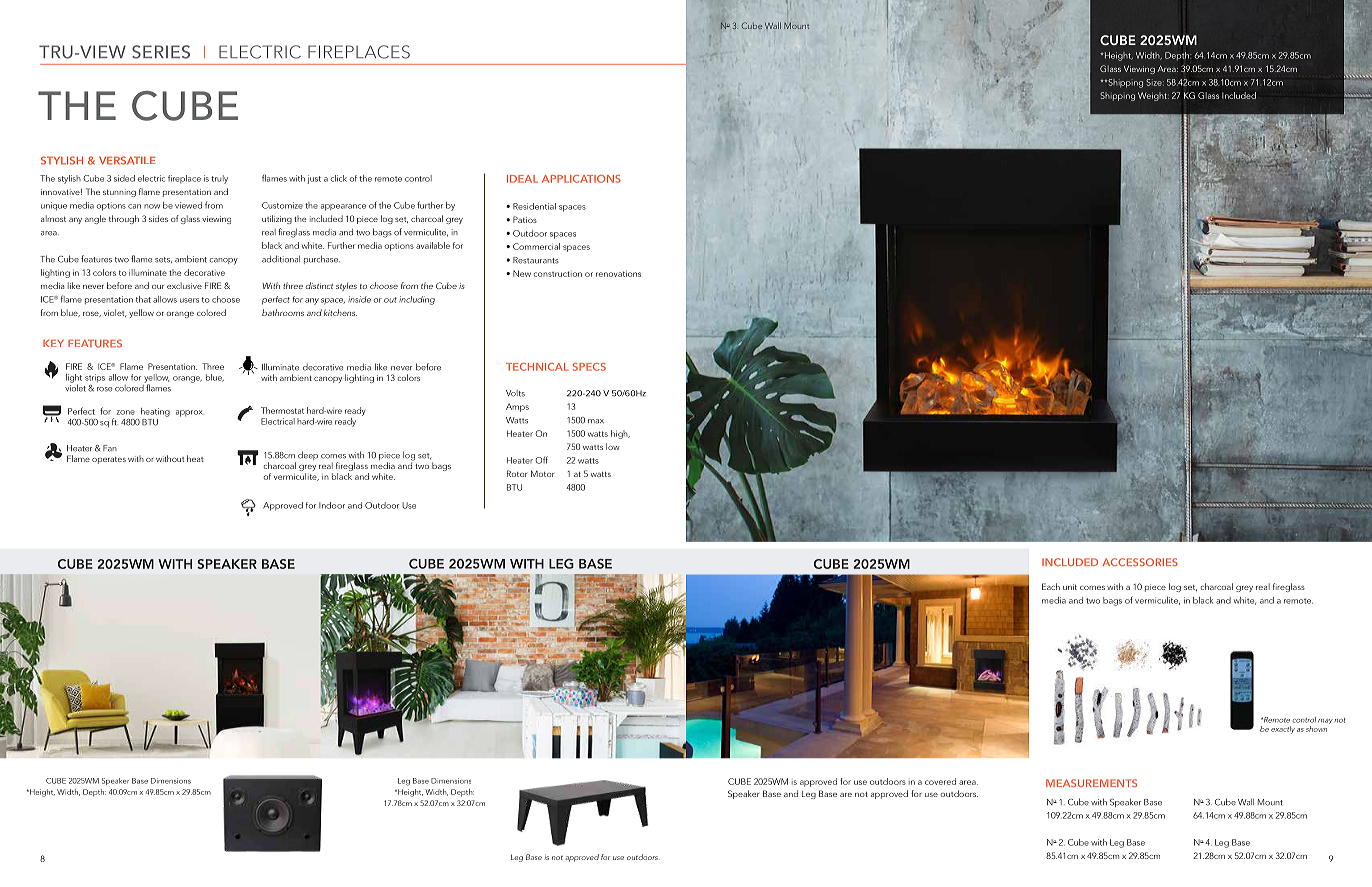  Describe the element at coordinates (940, 781) in the screenshot. I see `covered` at that location.
